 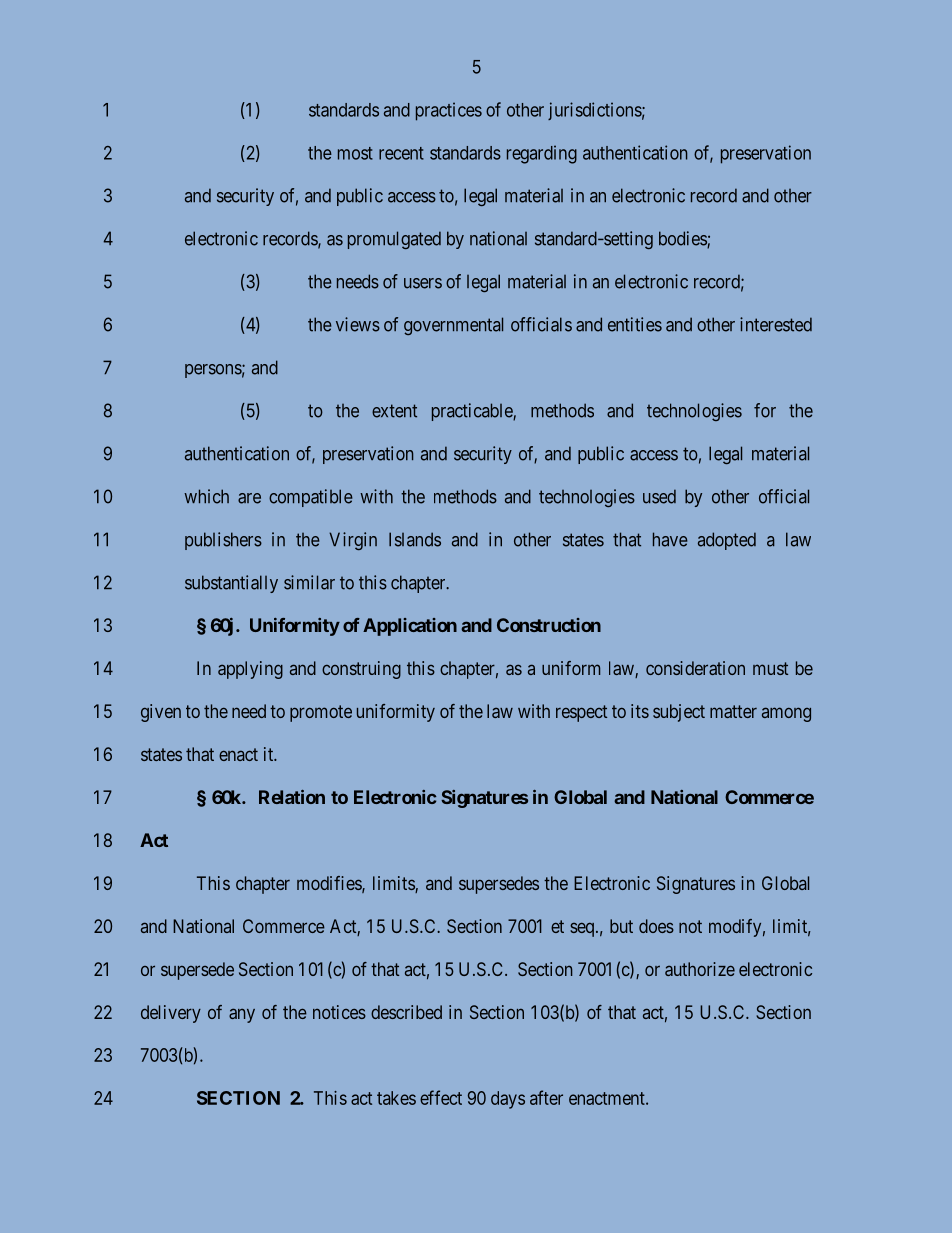 What do you see at coordinates (695, 668) in the screenshot?
I see `consideration` at bounding box center [695, 668].
